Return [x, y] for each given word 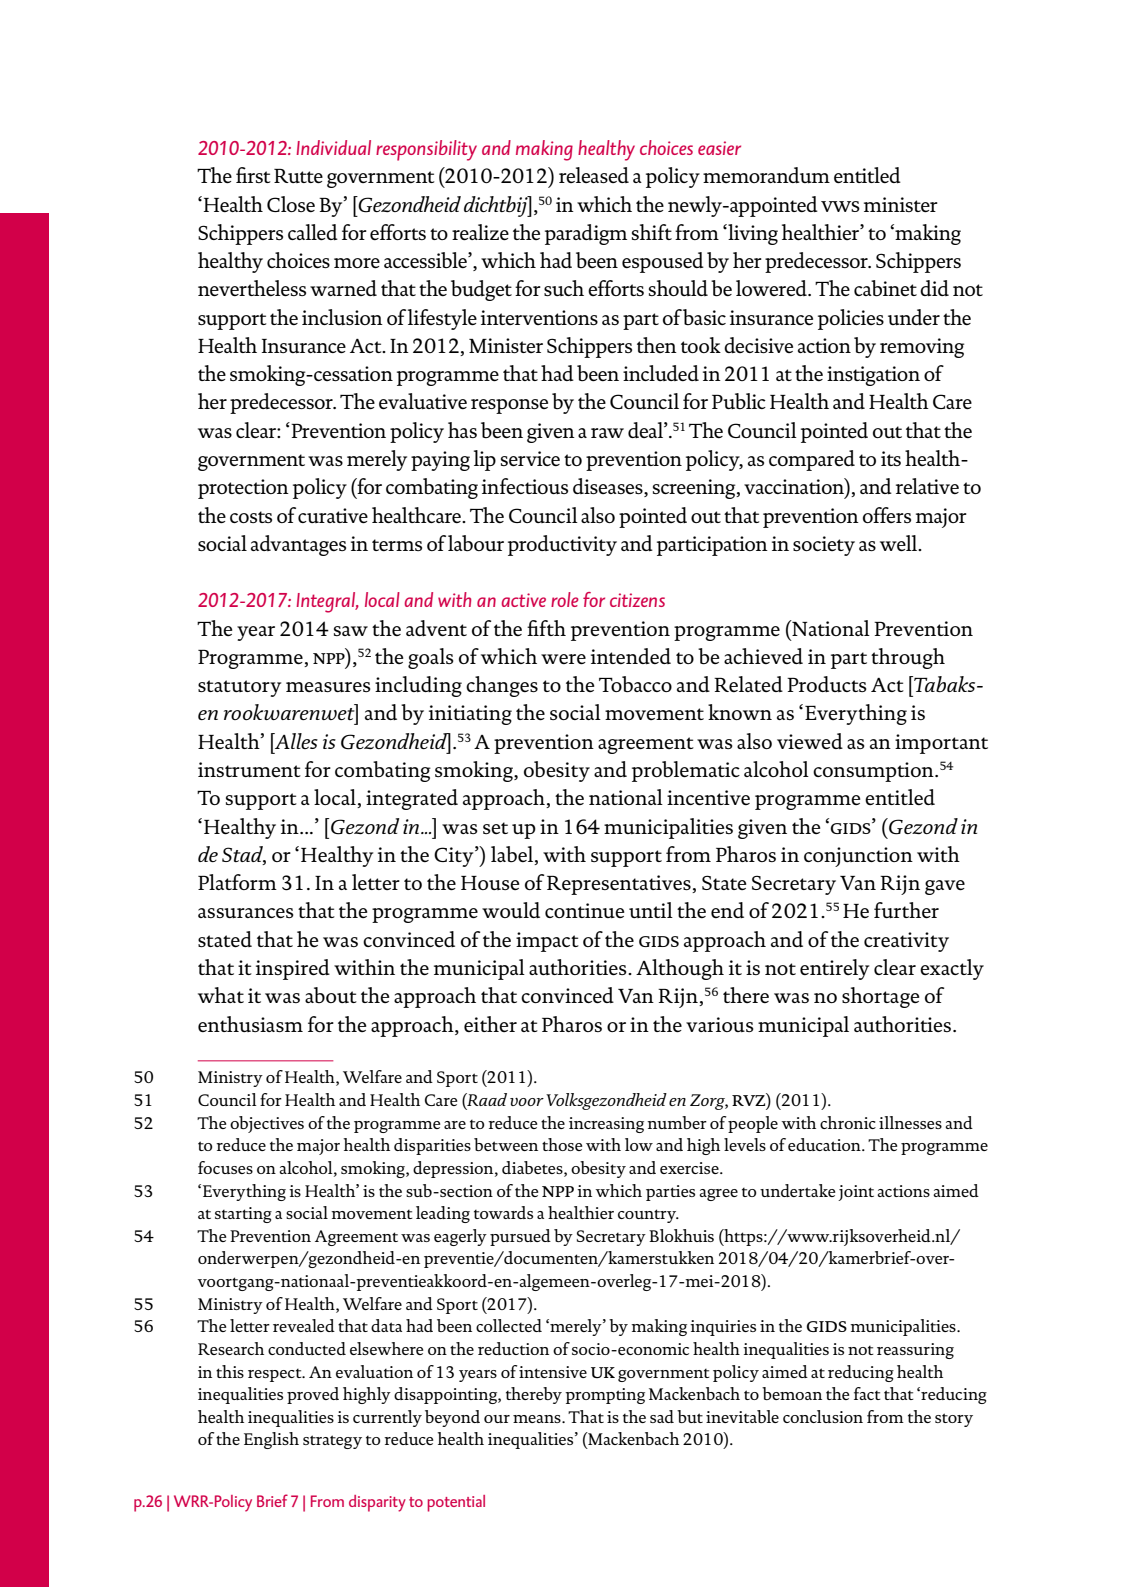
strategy [332, 1442]
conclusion [823, 1416]
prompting [605, 1396]
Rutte [298, 176]
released [594, 175]
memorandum [766, 175]
